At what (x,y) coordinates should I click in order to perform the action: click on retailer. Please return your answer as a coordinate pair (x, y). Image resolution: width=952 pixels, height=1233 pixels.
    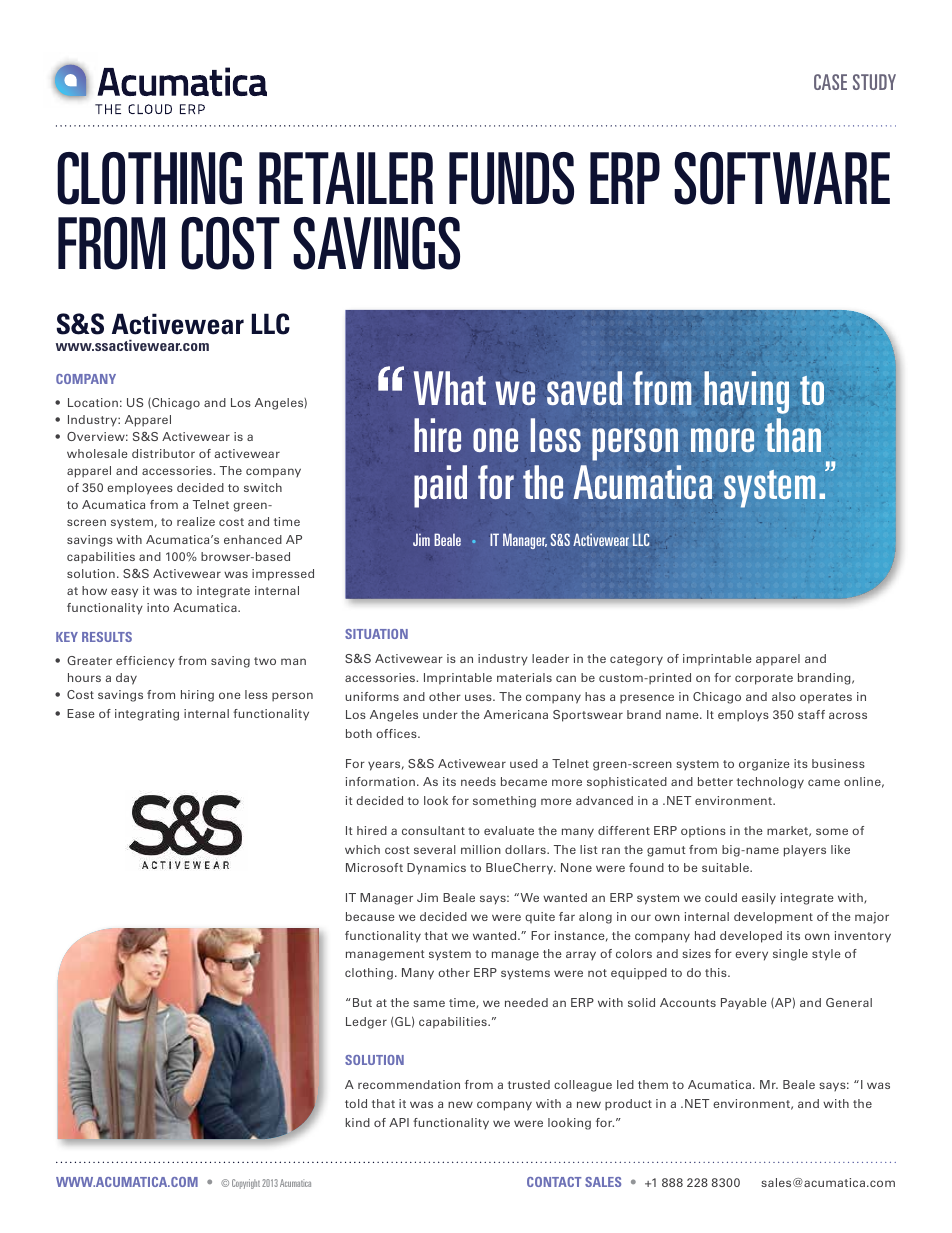
    Looking at the image, I should click on (346, 178).
